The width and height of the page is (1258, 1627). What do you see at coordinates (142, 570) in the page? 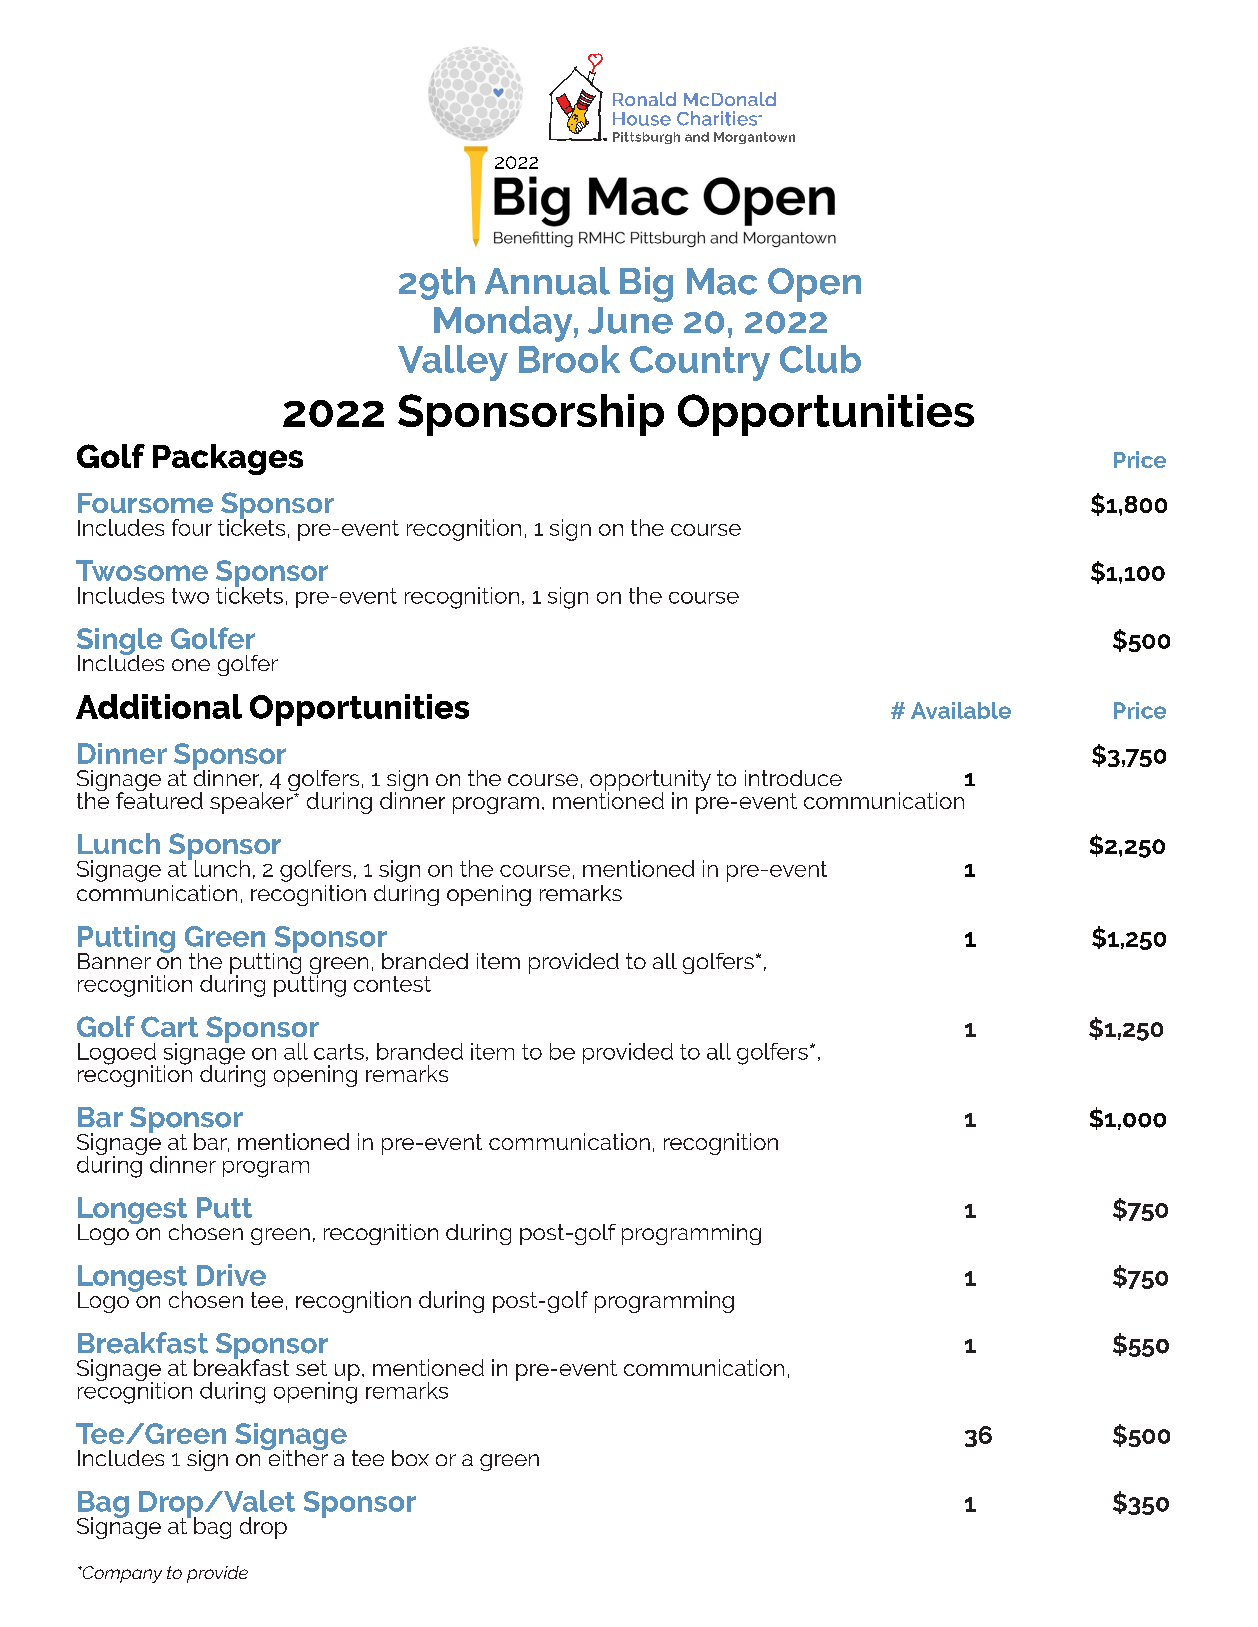
I see `Twosome` at bounding box center [142, 570].
